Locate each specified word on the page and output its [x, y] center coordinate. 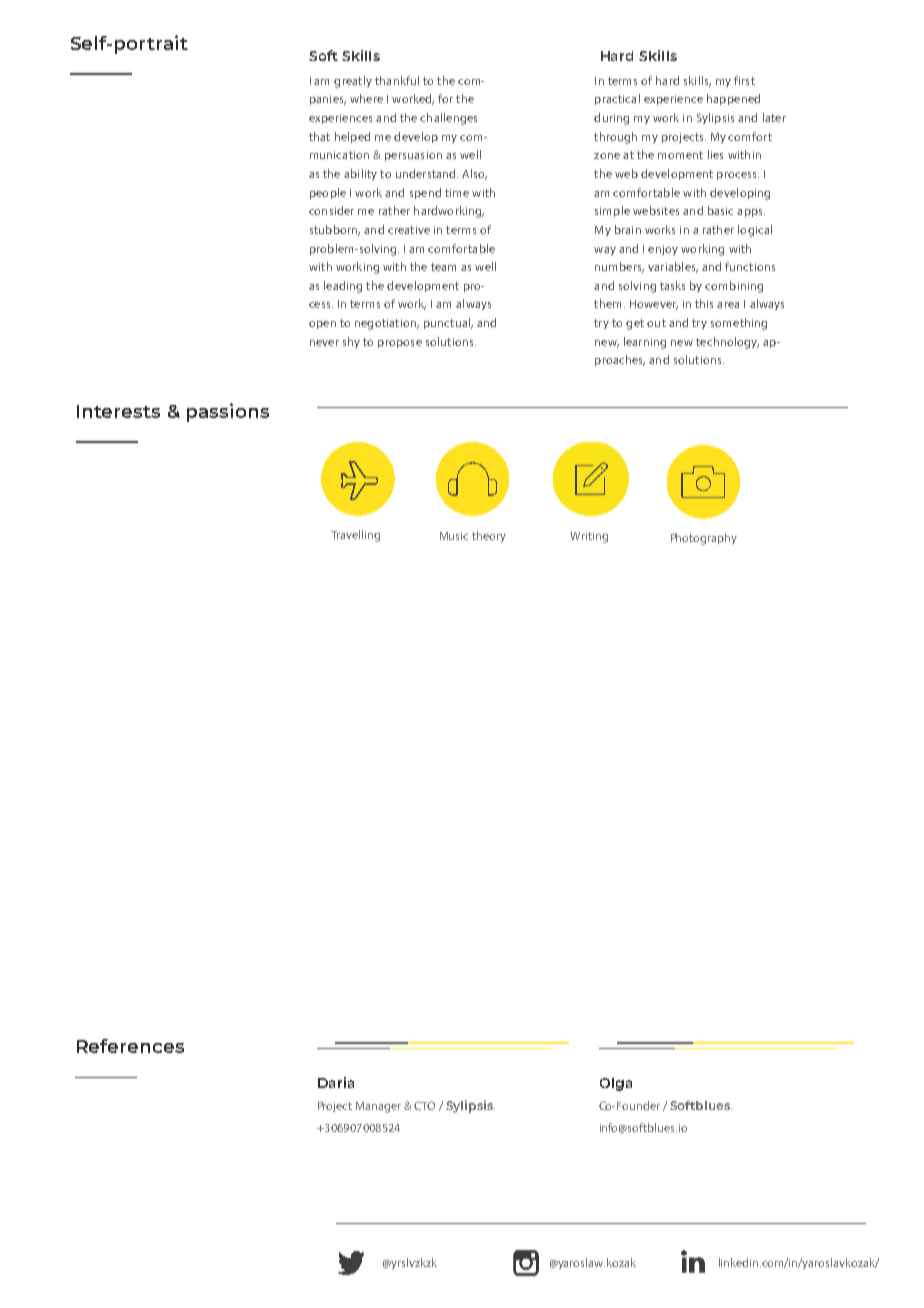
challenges [448, 119]
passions [228, 412]
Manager [378, 1107]
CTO [424, 1105]
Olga [616, 1084]
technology [727, 343]
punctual [448, 323]
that [319, 136]
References [130, 1046]
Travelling [355, 536]
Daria [336, 1082]
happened [733, 99]
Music [454, 536]
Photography [704, 539]
